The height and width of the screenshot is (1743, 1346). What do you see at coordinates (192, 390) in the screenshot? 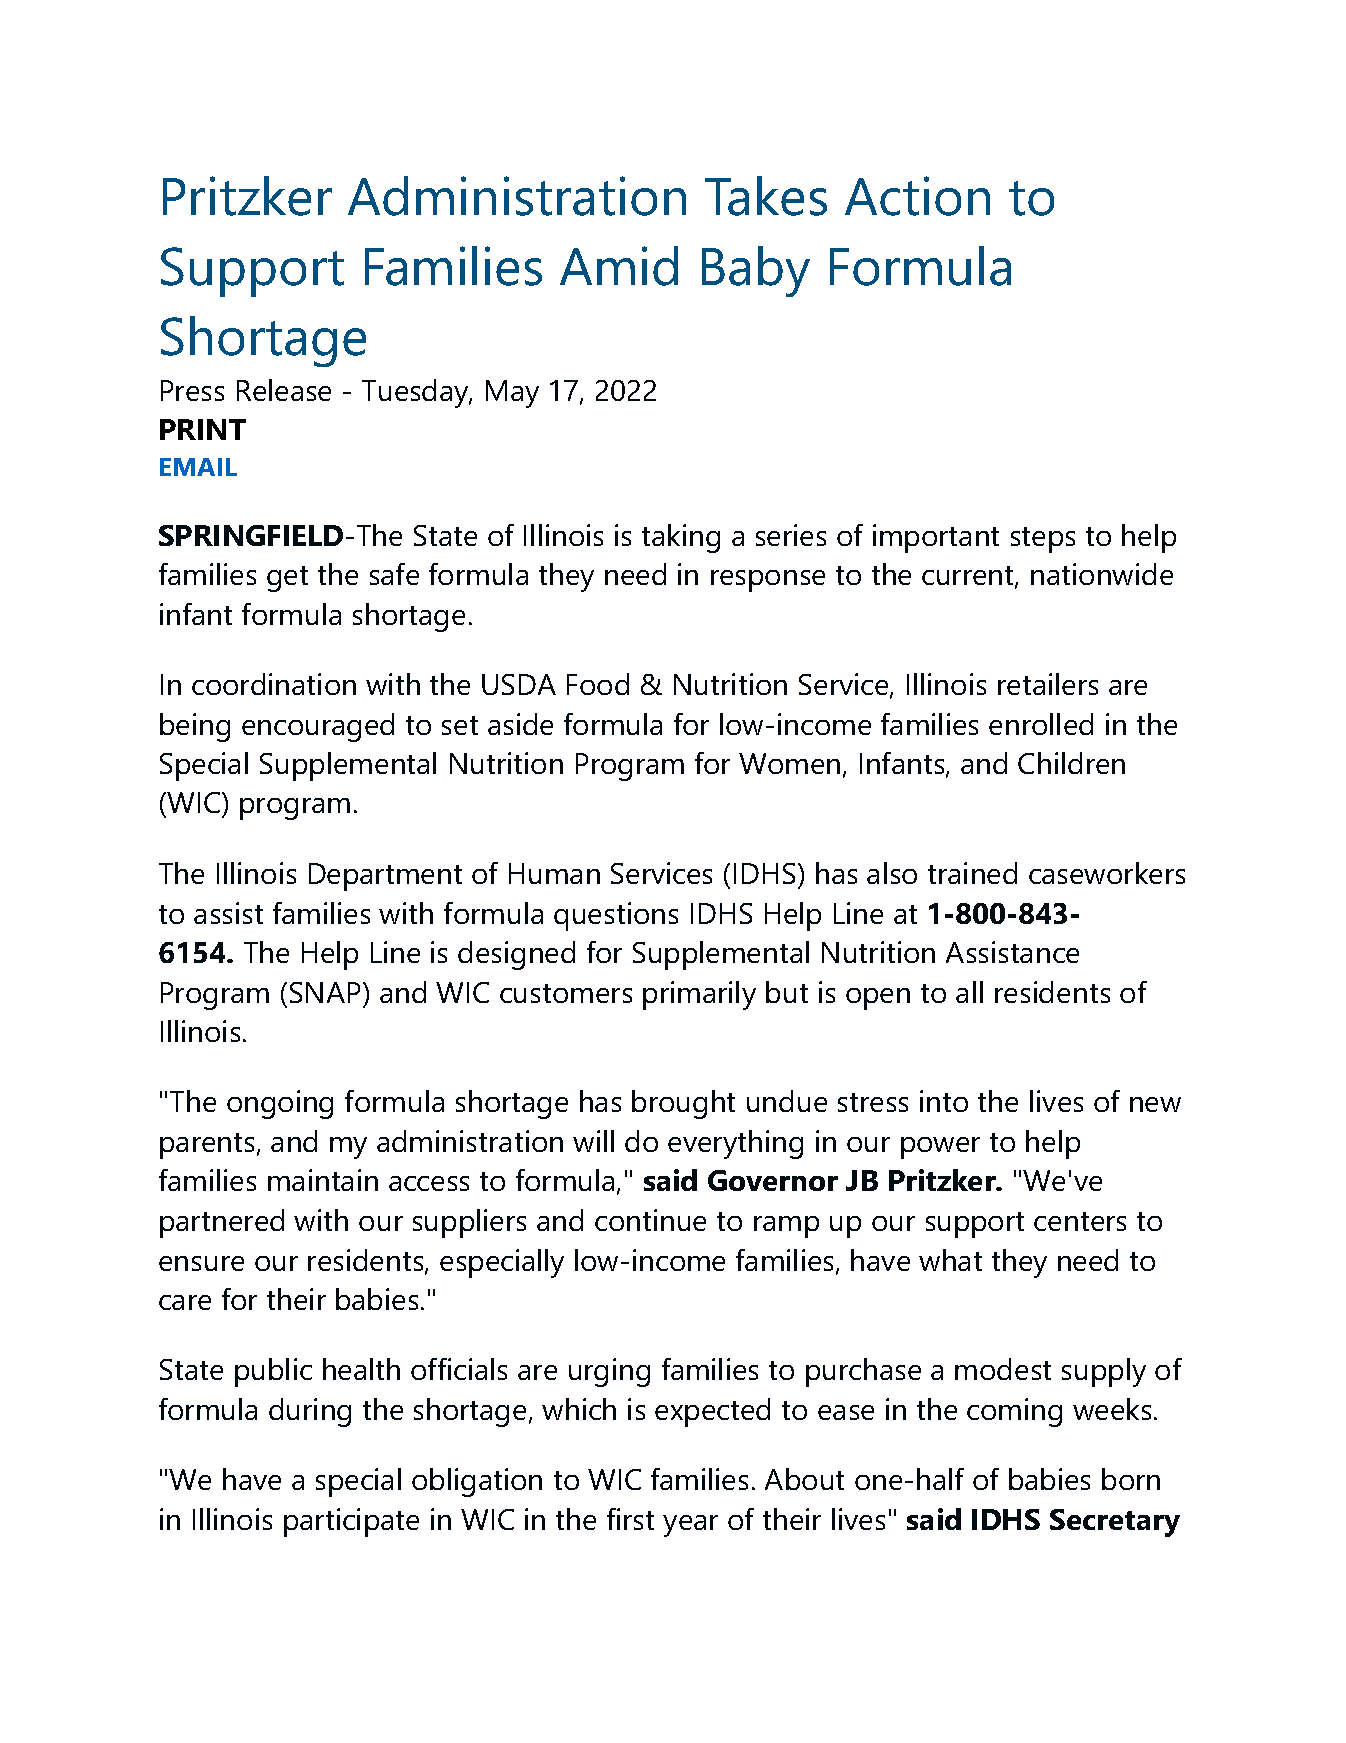
I see `Press` at bounding box center [192, 390].
